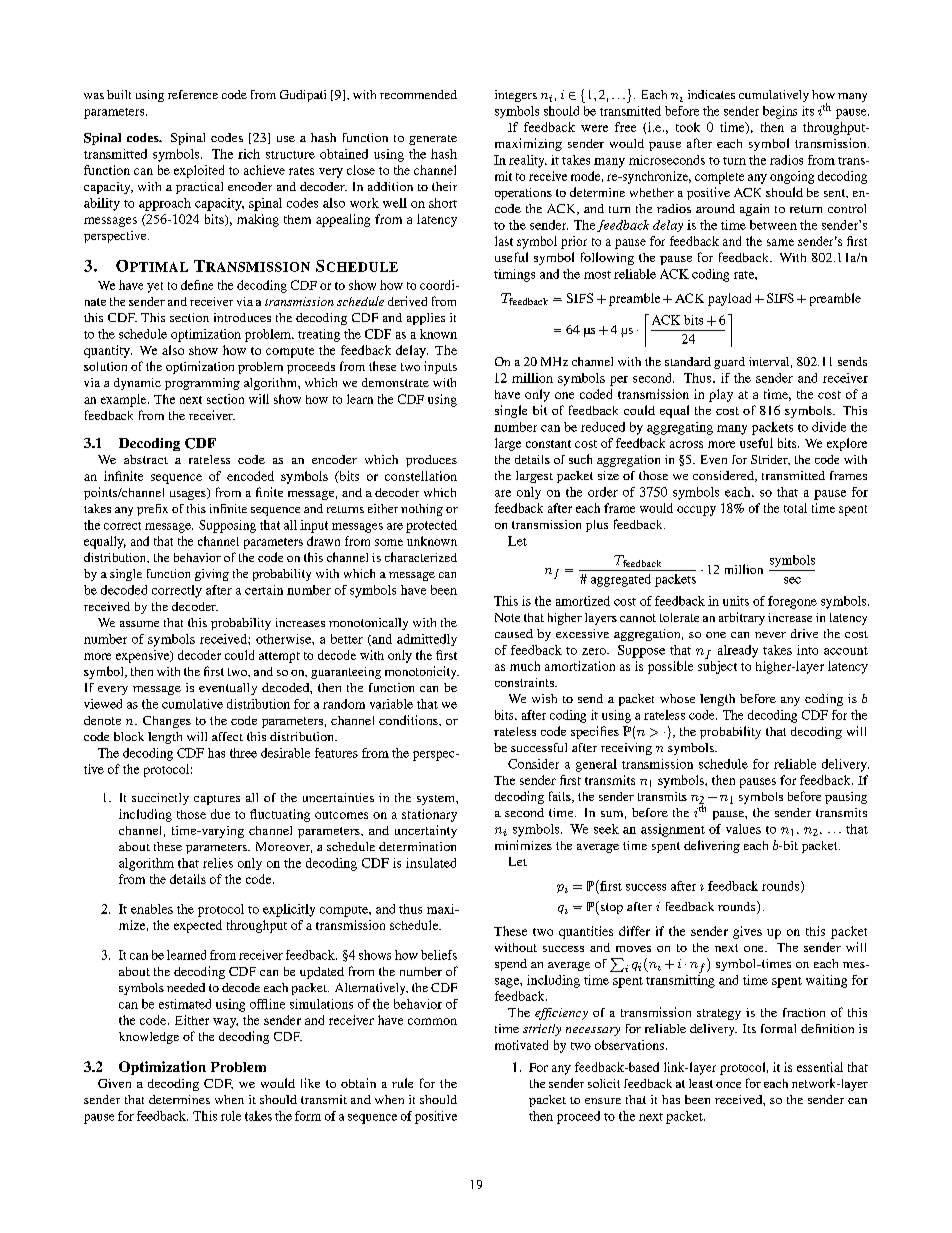 Image resolution: width=952 pixels, height=1233 pixels. Describe the element at coordinates (516, 96) in the document. I see `integers` at that location.
